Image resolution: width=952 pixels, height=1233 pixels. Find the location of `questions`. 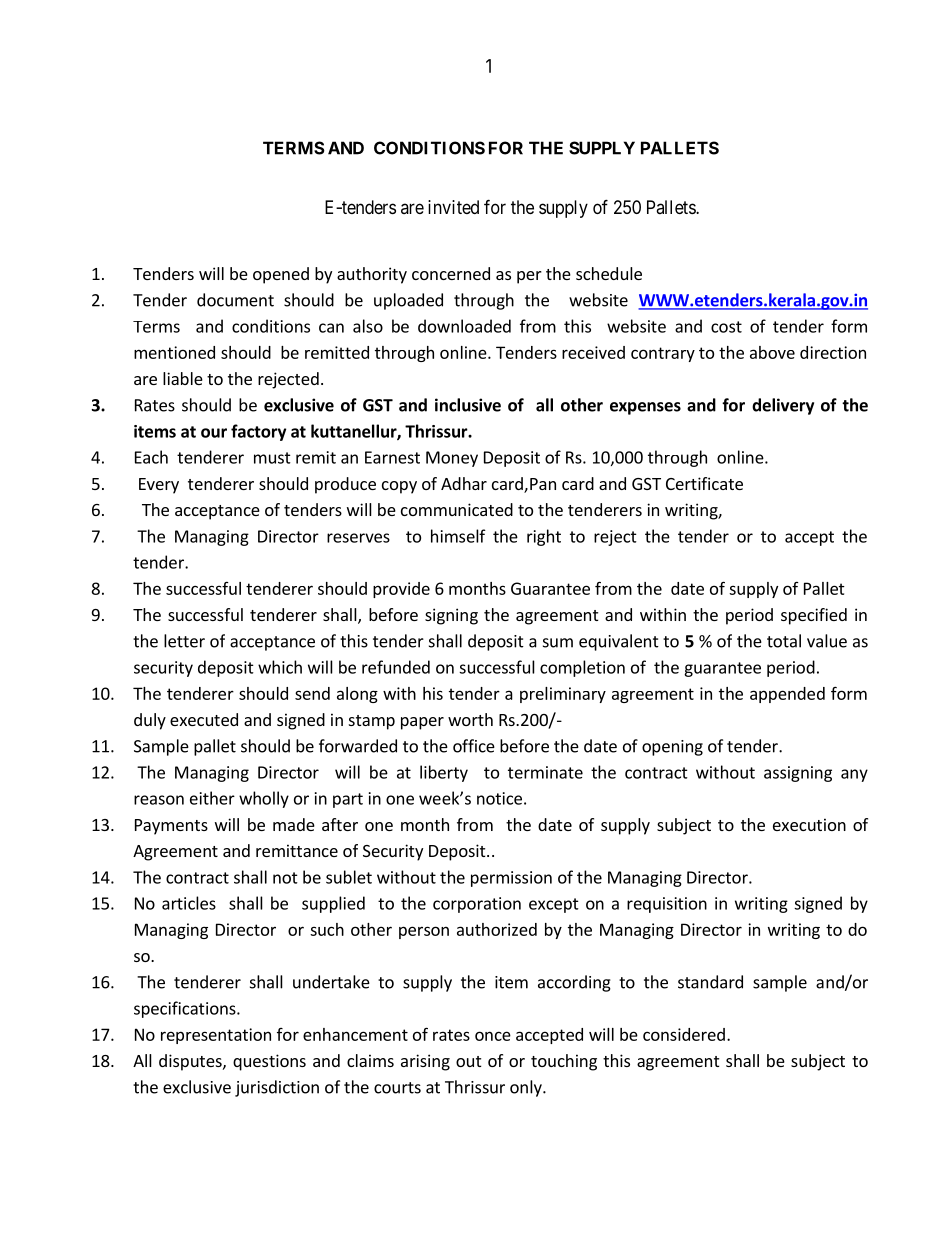

questions is located at coordinates (269, 1062).
